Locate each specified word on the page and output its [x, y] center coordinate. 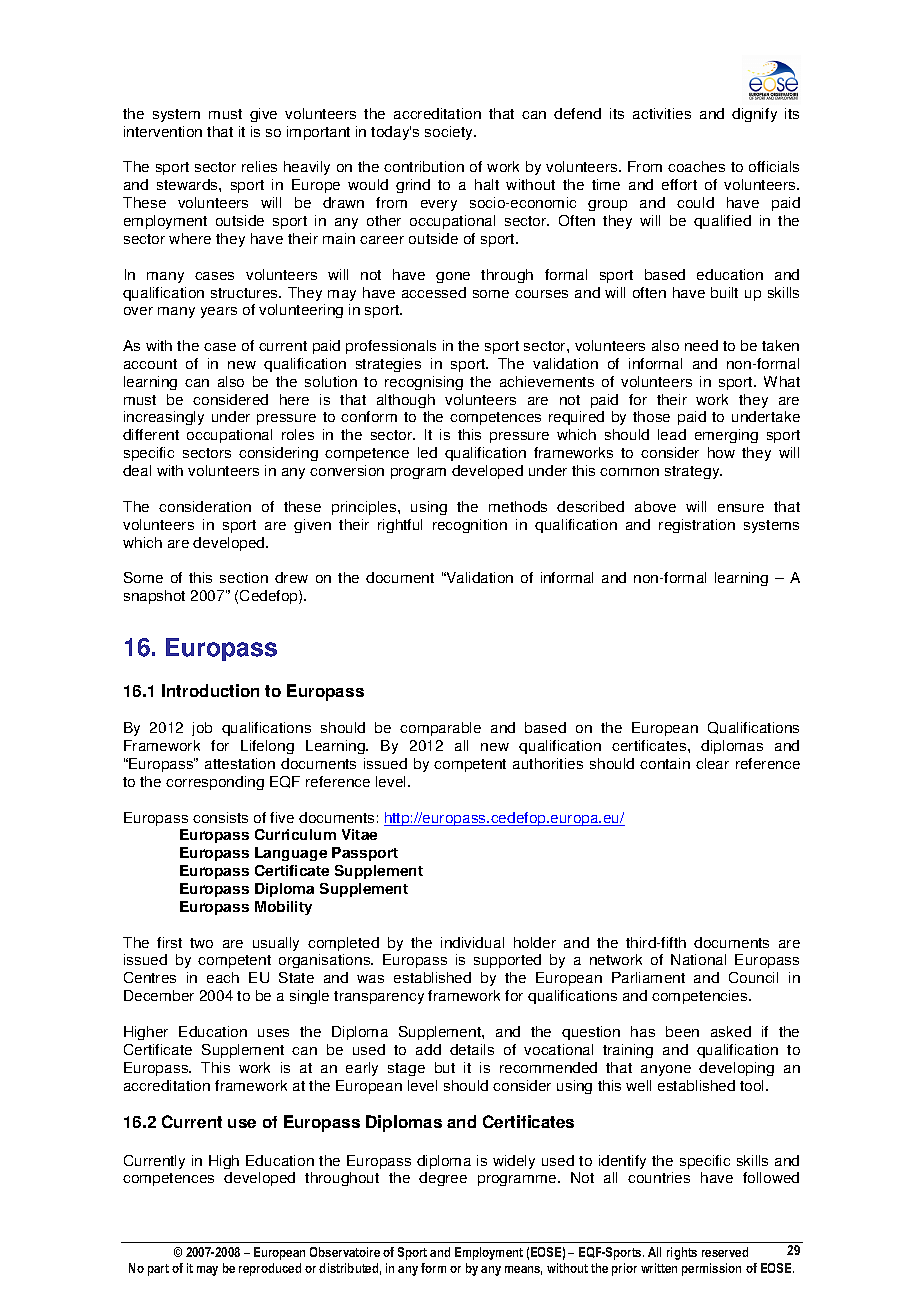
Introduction [210, 690]
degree [443, 1179]
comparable [440, 729]
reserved [725, 1252]
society [450, 133]
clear [712, 763]
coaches [696, 166]
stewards [188, 184]
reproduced [270, 1269]
